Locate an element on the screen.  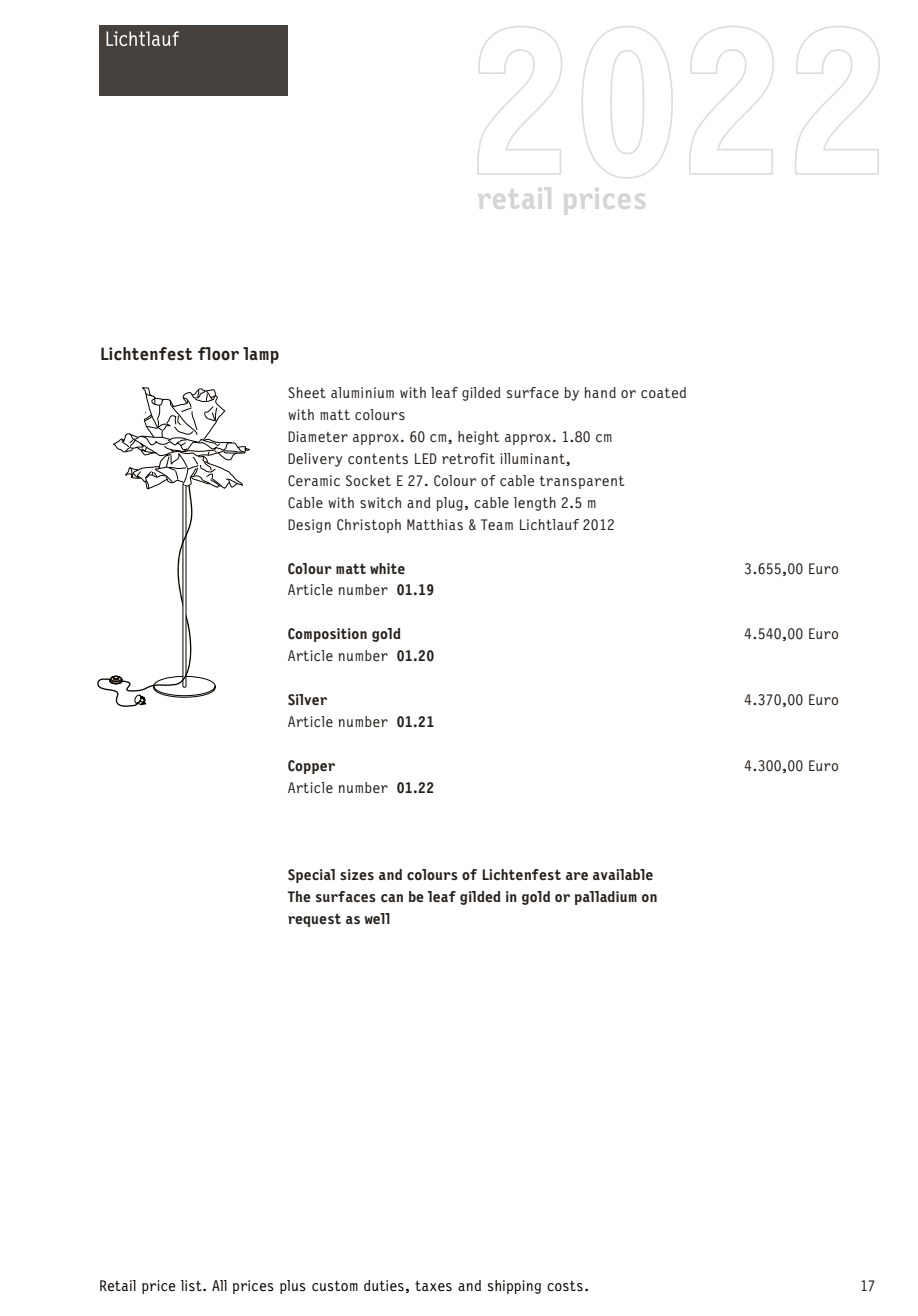
request is located at coordinates (314, 920).
